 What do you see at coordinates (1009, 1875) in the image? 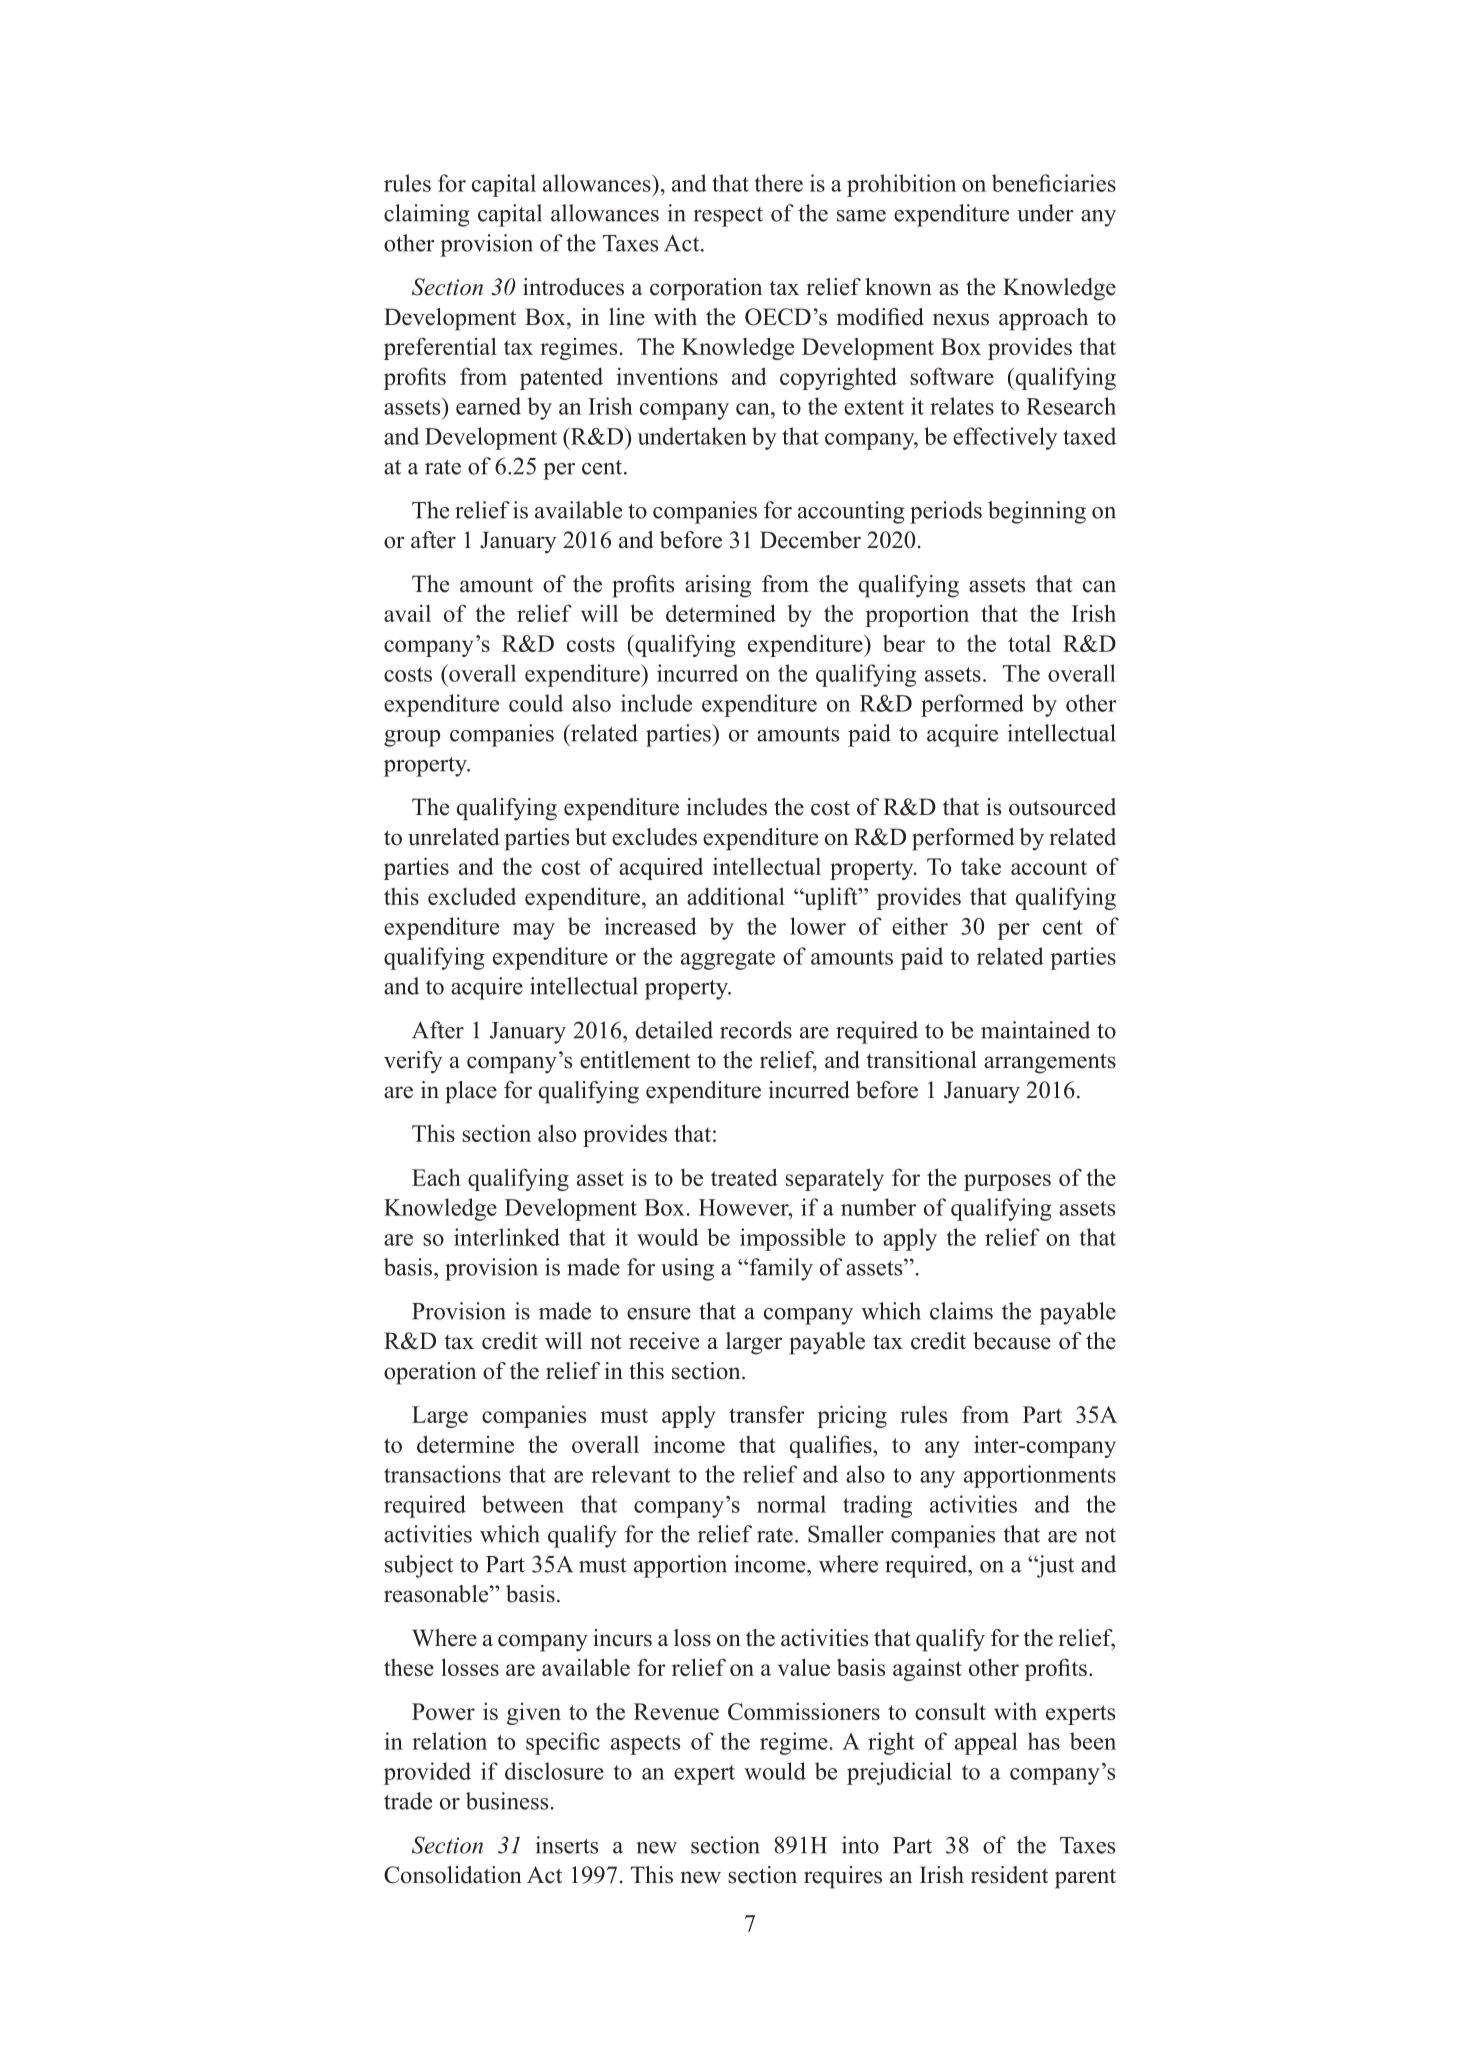
I see `resident` at bounding box center [1009, 1875].
